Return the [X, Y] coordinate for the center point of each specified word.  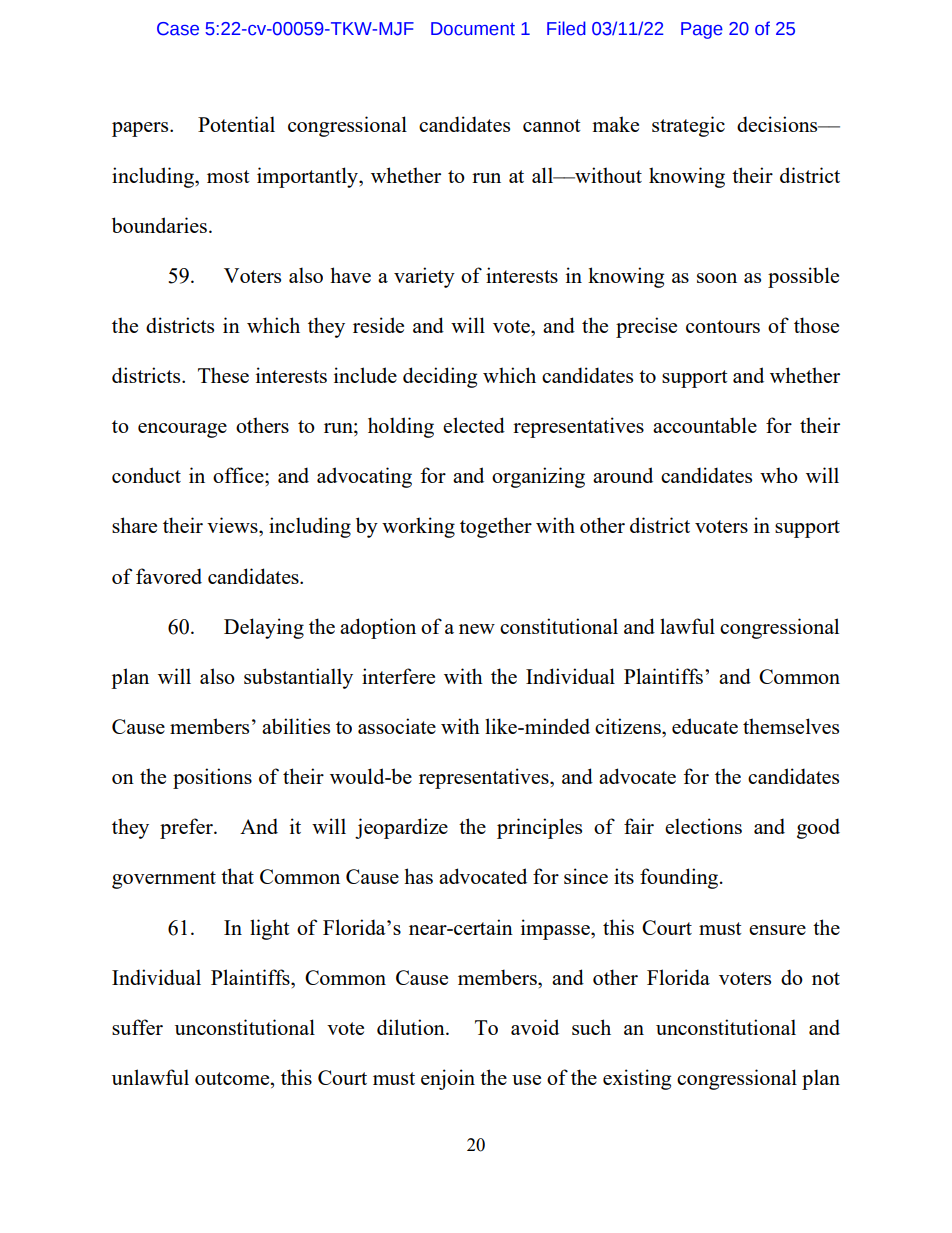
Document [473, 29]
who [779, 475]
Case [178, 29]
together [496, 527]
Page [702, 30]
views [233, 525]
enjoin [448, 1079]
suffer [137, 1027]
